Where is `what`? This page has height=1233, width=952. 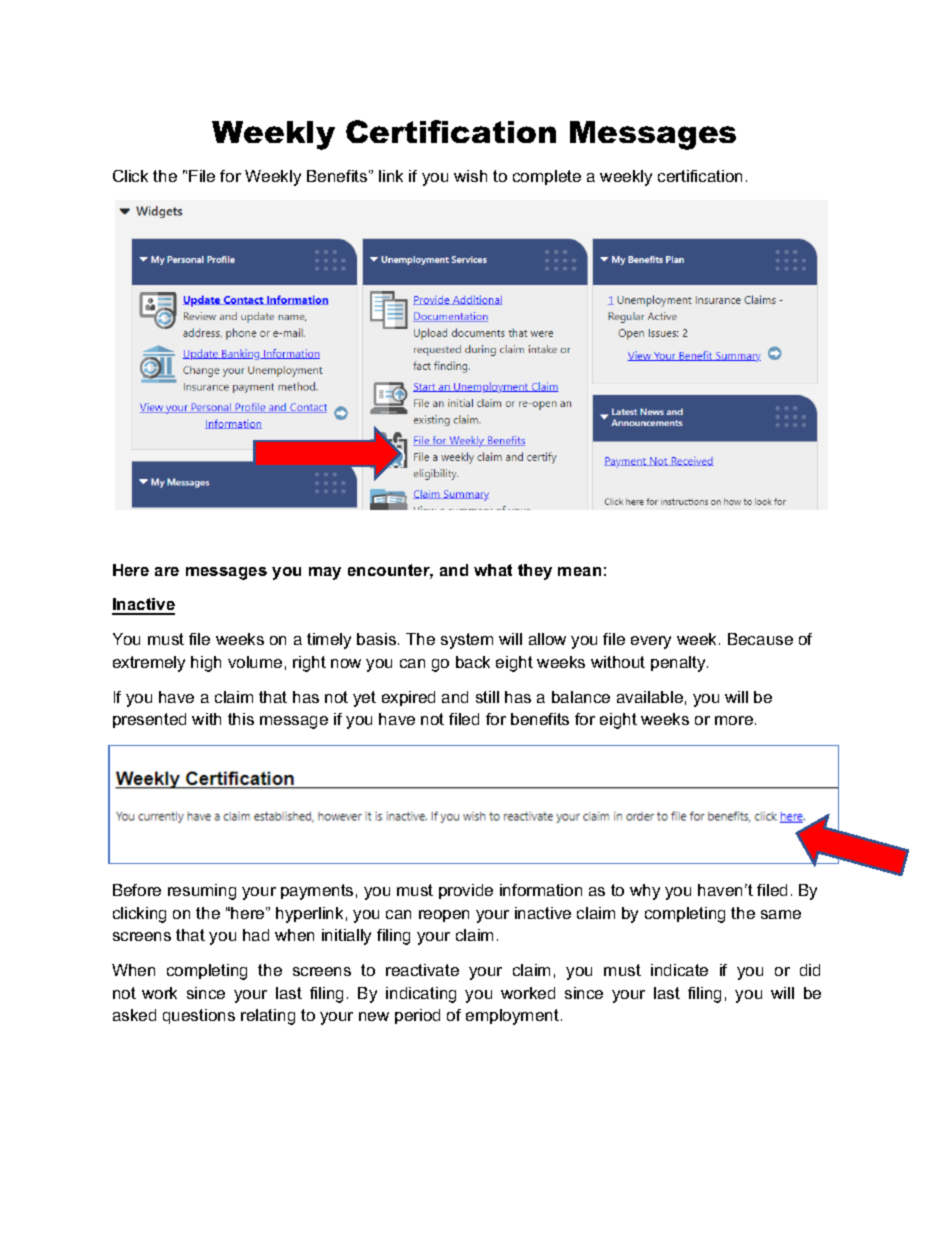
what is located at coordinates (493, 570).
